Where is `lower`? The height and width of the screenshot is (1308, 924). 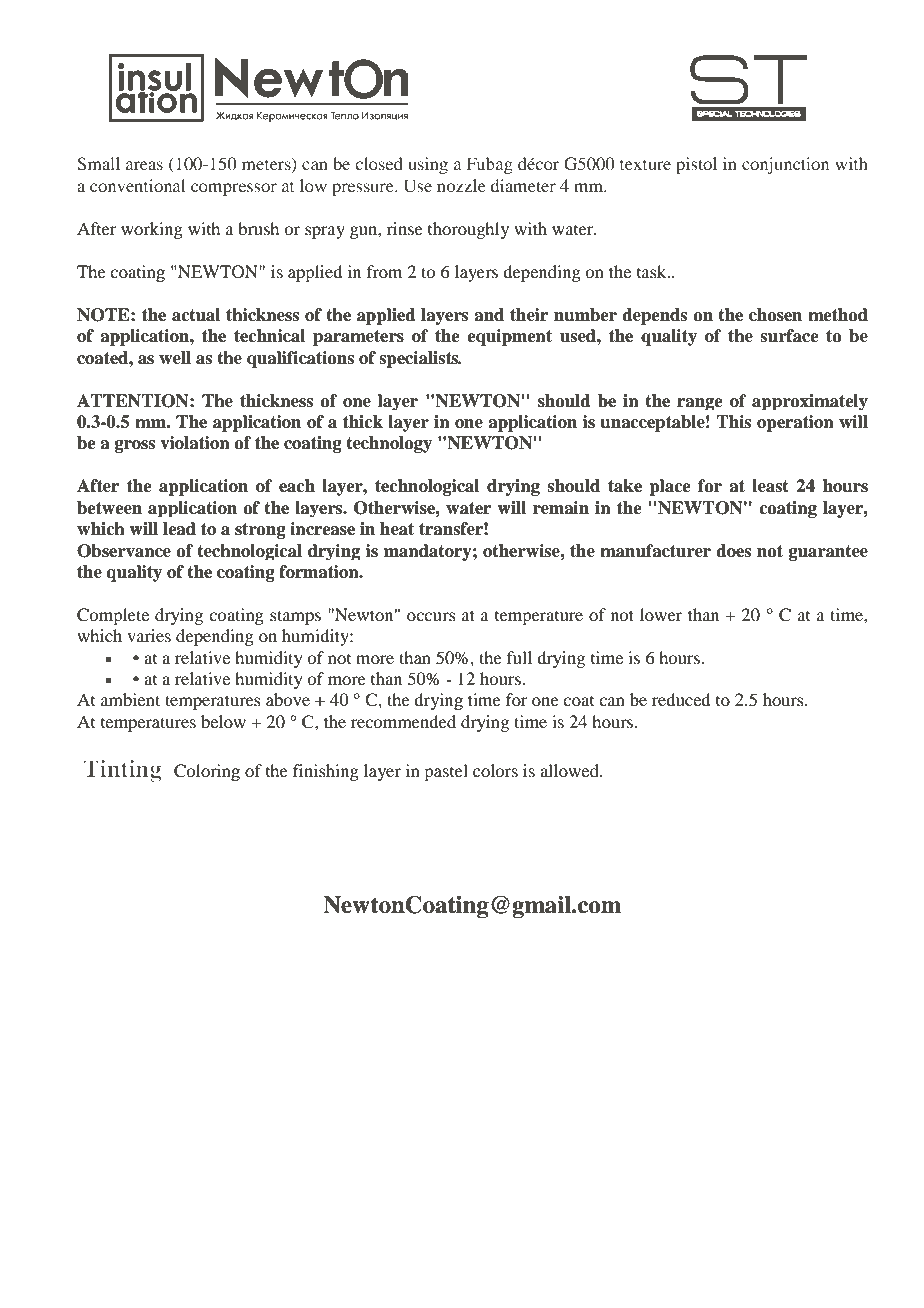
lower is located at coordinates (661, 614).
